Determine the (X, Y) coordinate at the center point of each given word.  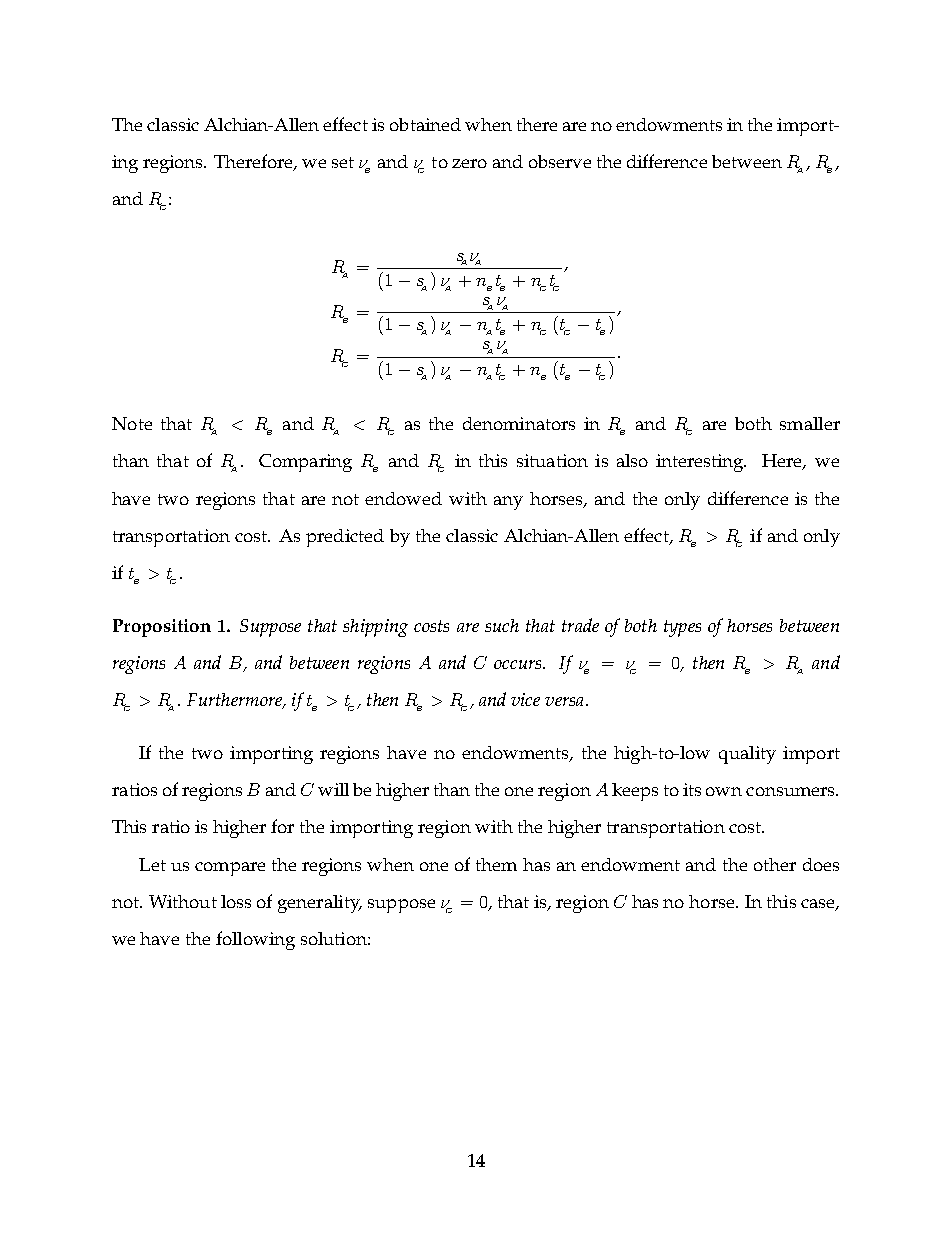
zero (469, 163)
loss (236, 901)
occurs (519, 664)
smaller (810, 423)
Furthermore (235, 701)
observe (560, 161)
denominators (519, 423)
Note (132, 423)
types (682, 628)
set (343, 162)
